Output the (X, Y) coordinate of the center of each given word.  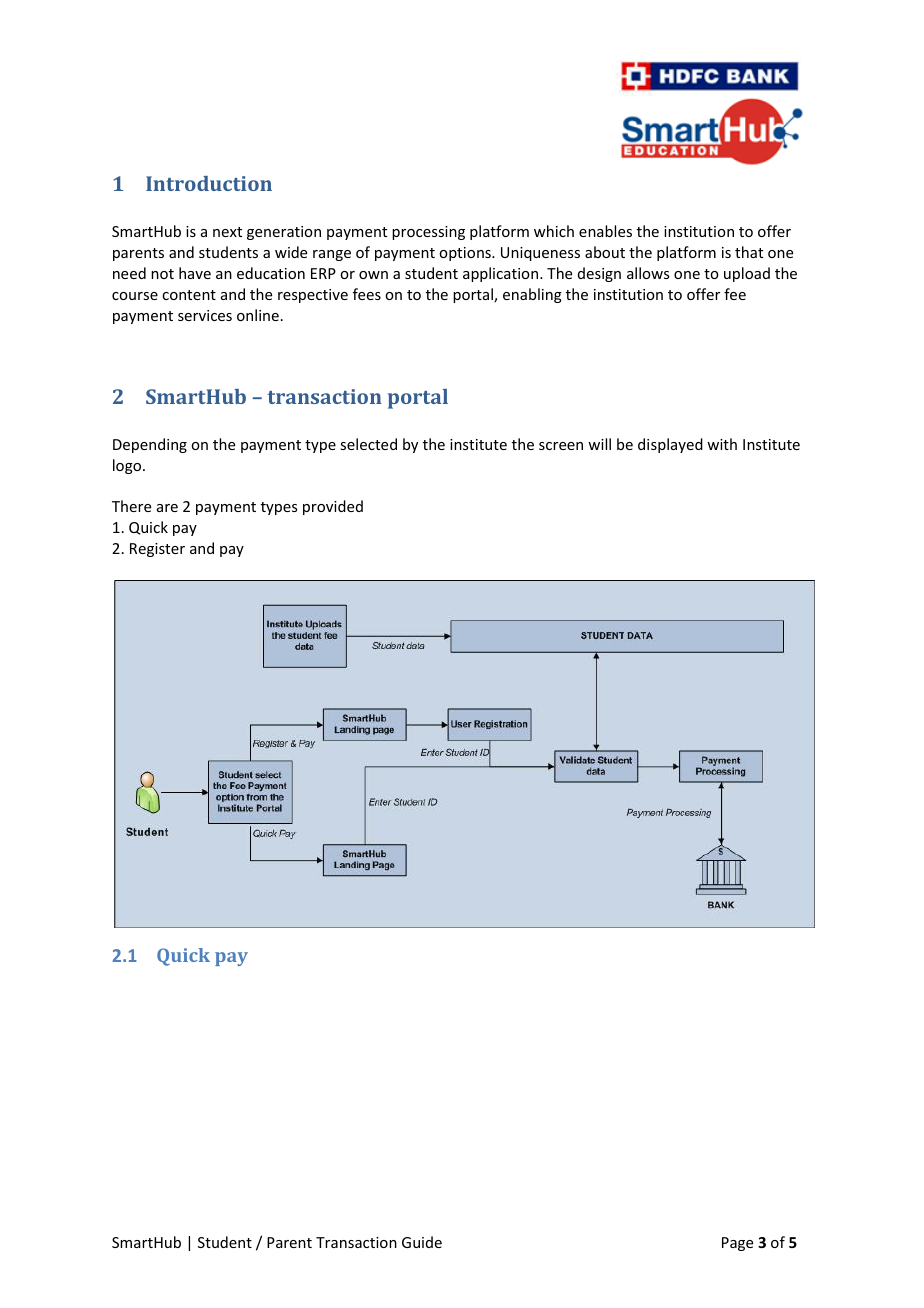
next (227, 232)
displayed (670, 445)
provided (333, 507)
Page (737, 1244)
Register (157, 550)
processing (428, 233)
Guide (422, 1242)
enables (605, 231)
